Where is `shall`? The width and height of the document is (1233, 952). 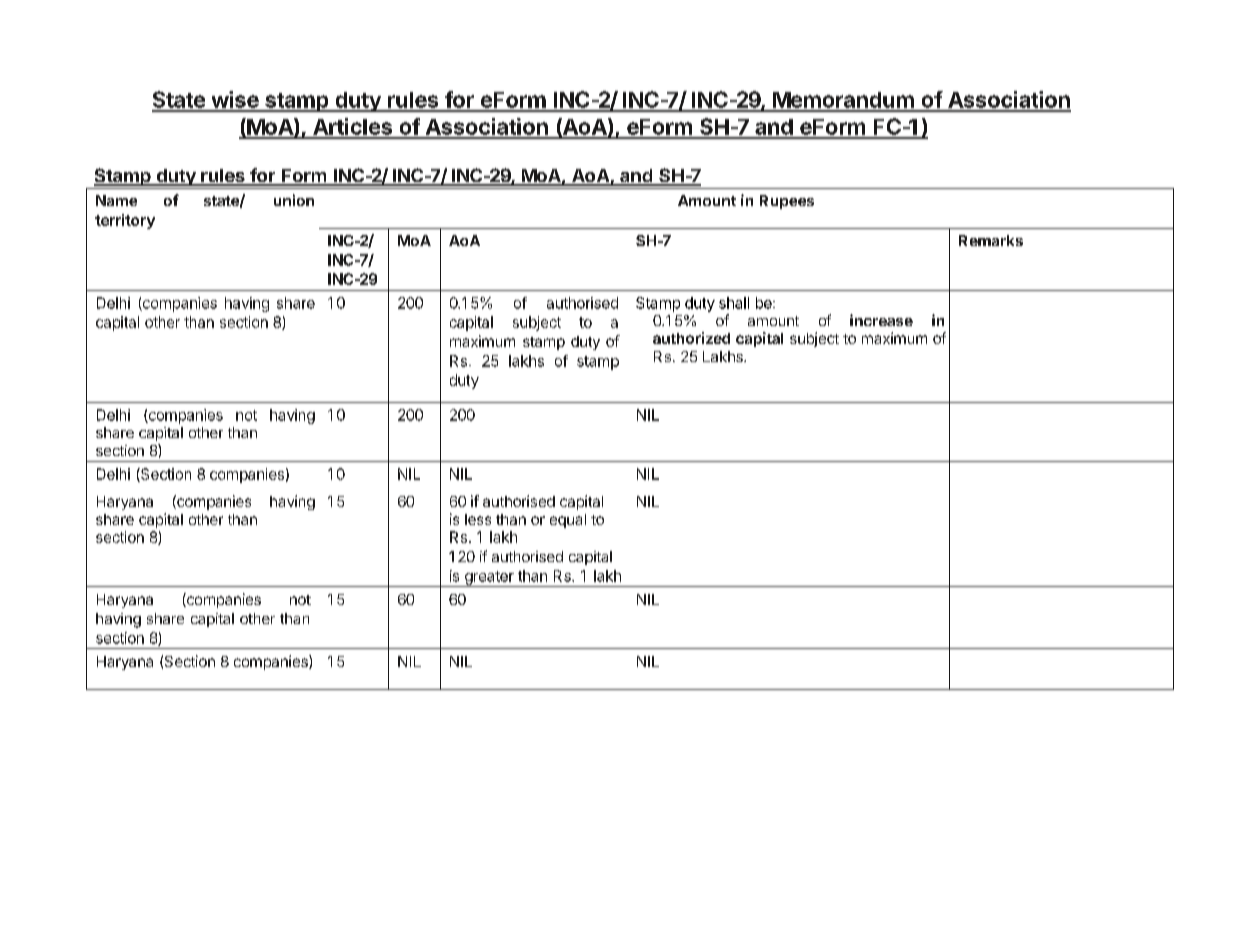 shall is located at coordinates (734, 303).
